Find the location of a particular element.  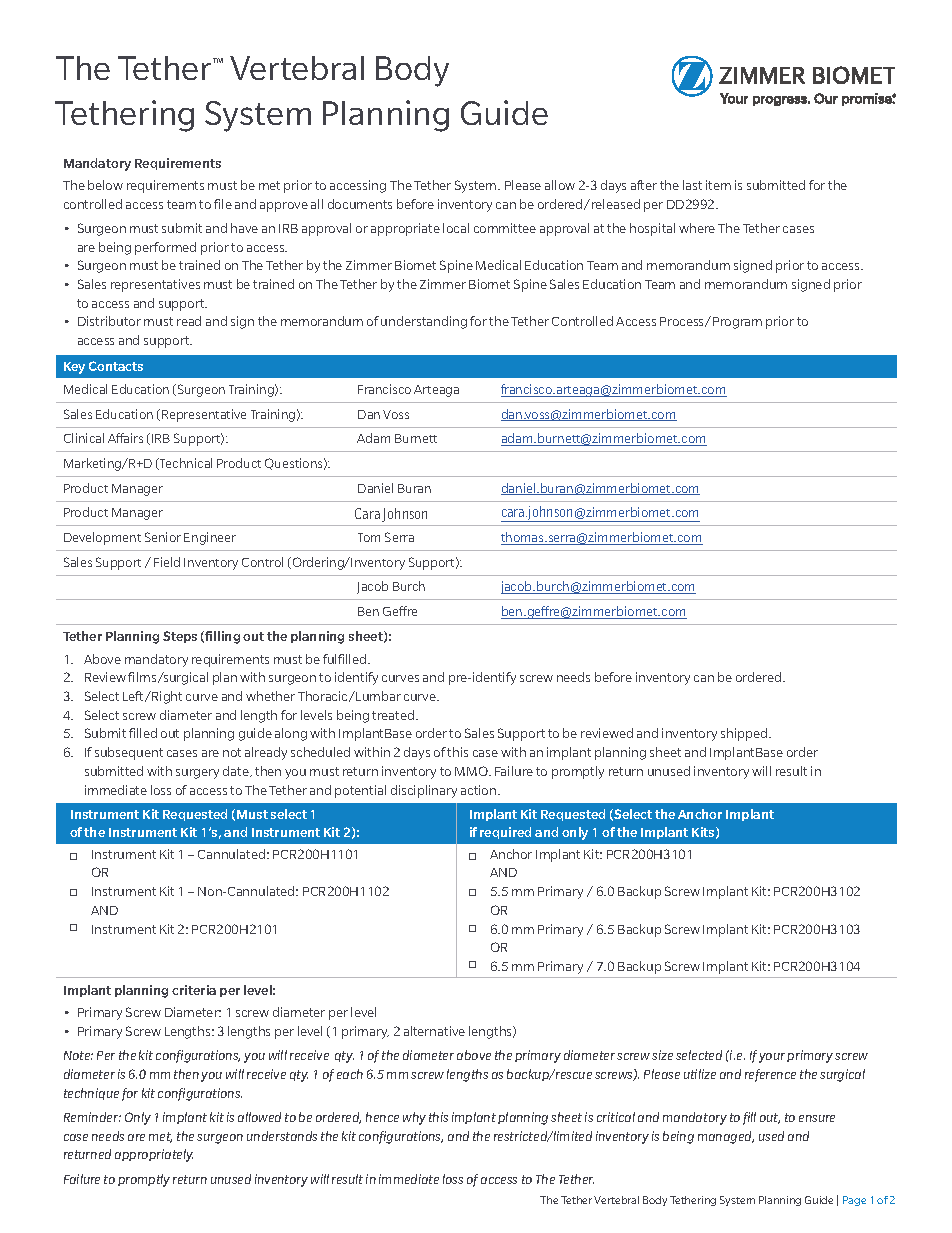

surgery is located at coordinates (197, 774).
